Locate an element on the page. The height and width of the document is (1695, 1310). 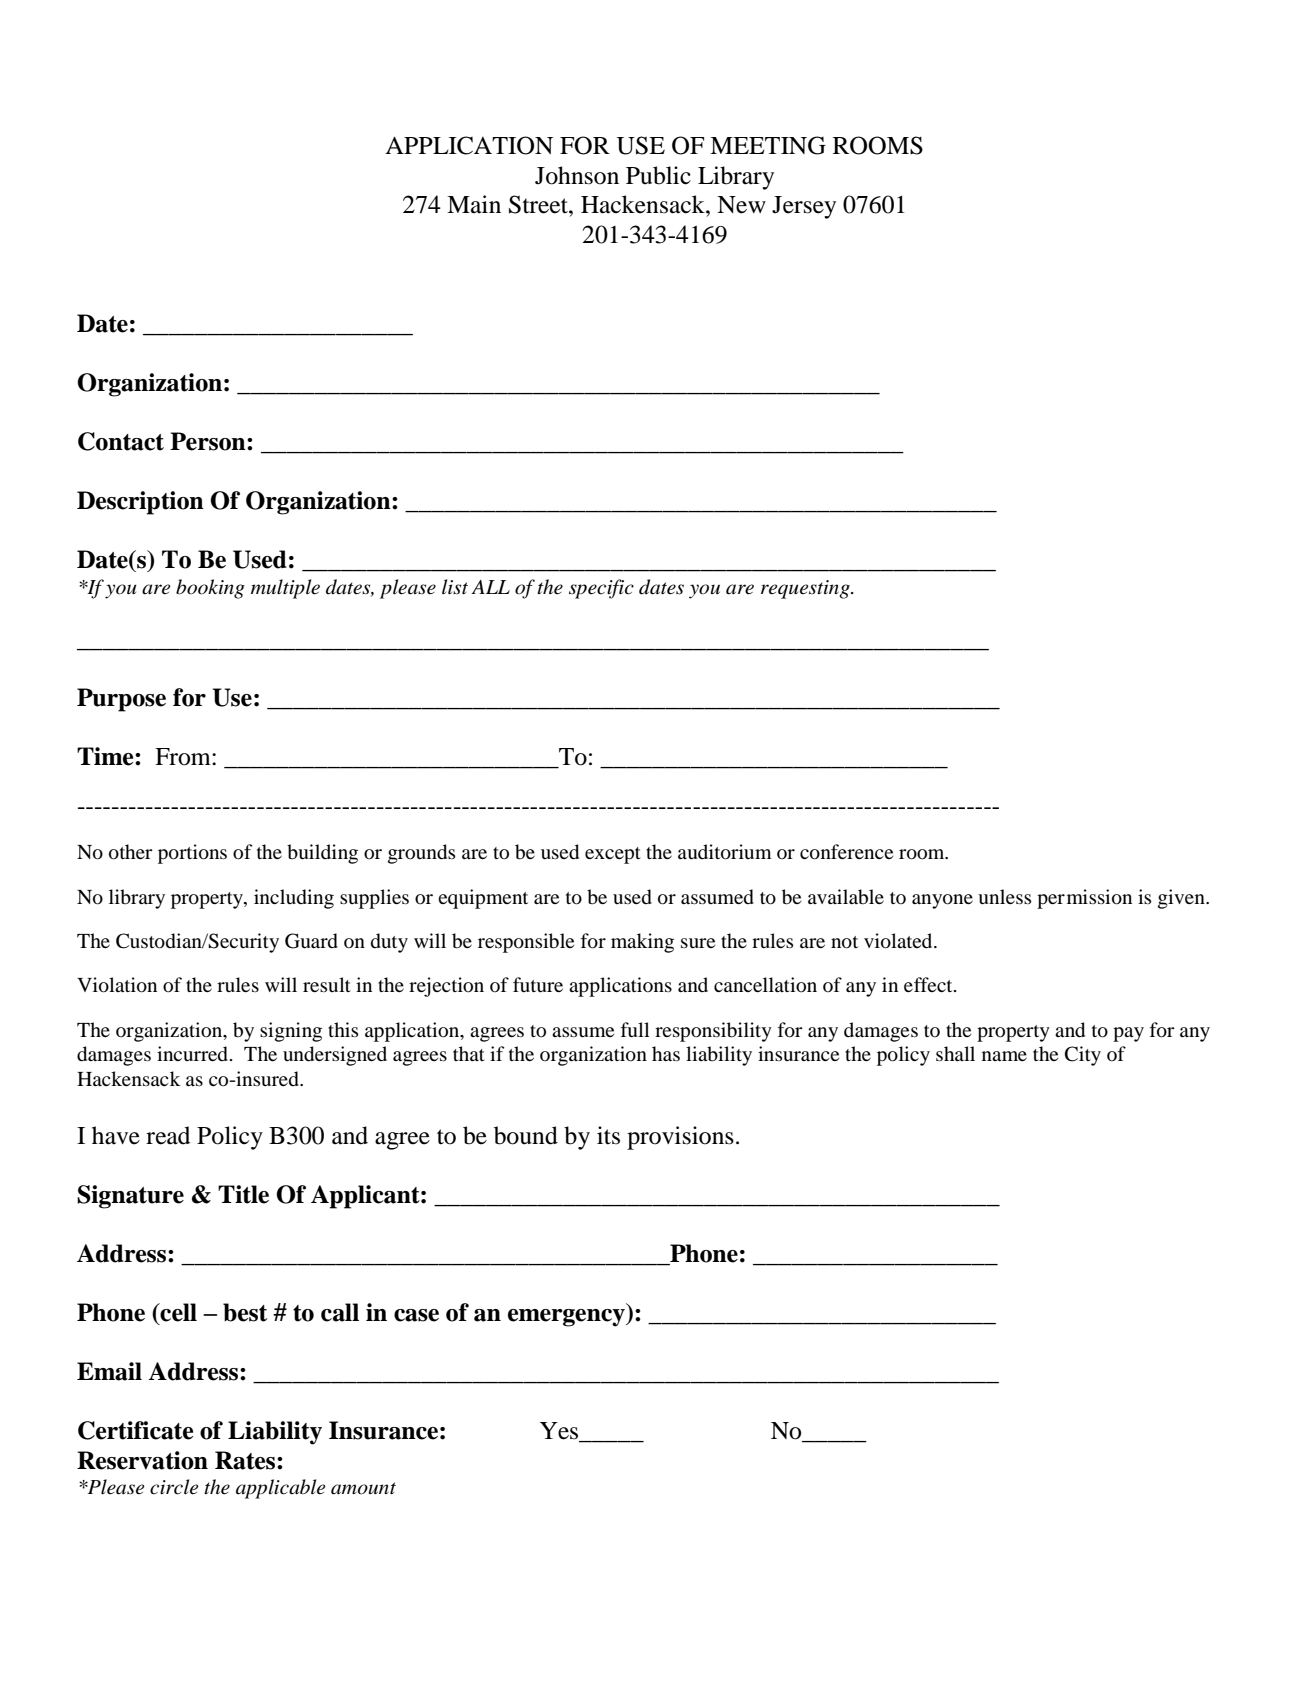
requesting is located at coordinates (806, 589).
